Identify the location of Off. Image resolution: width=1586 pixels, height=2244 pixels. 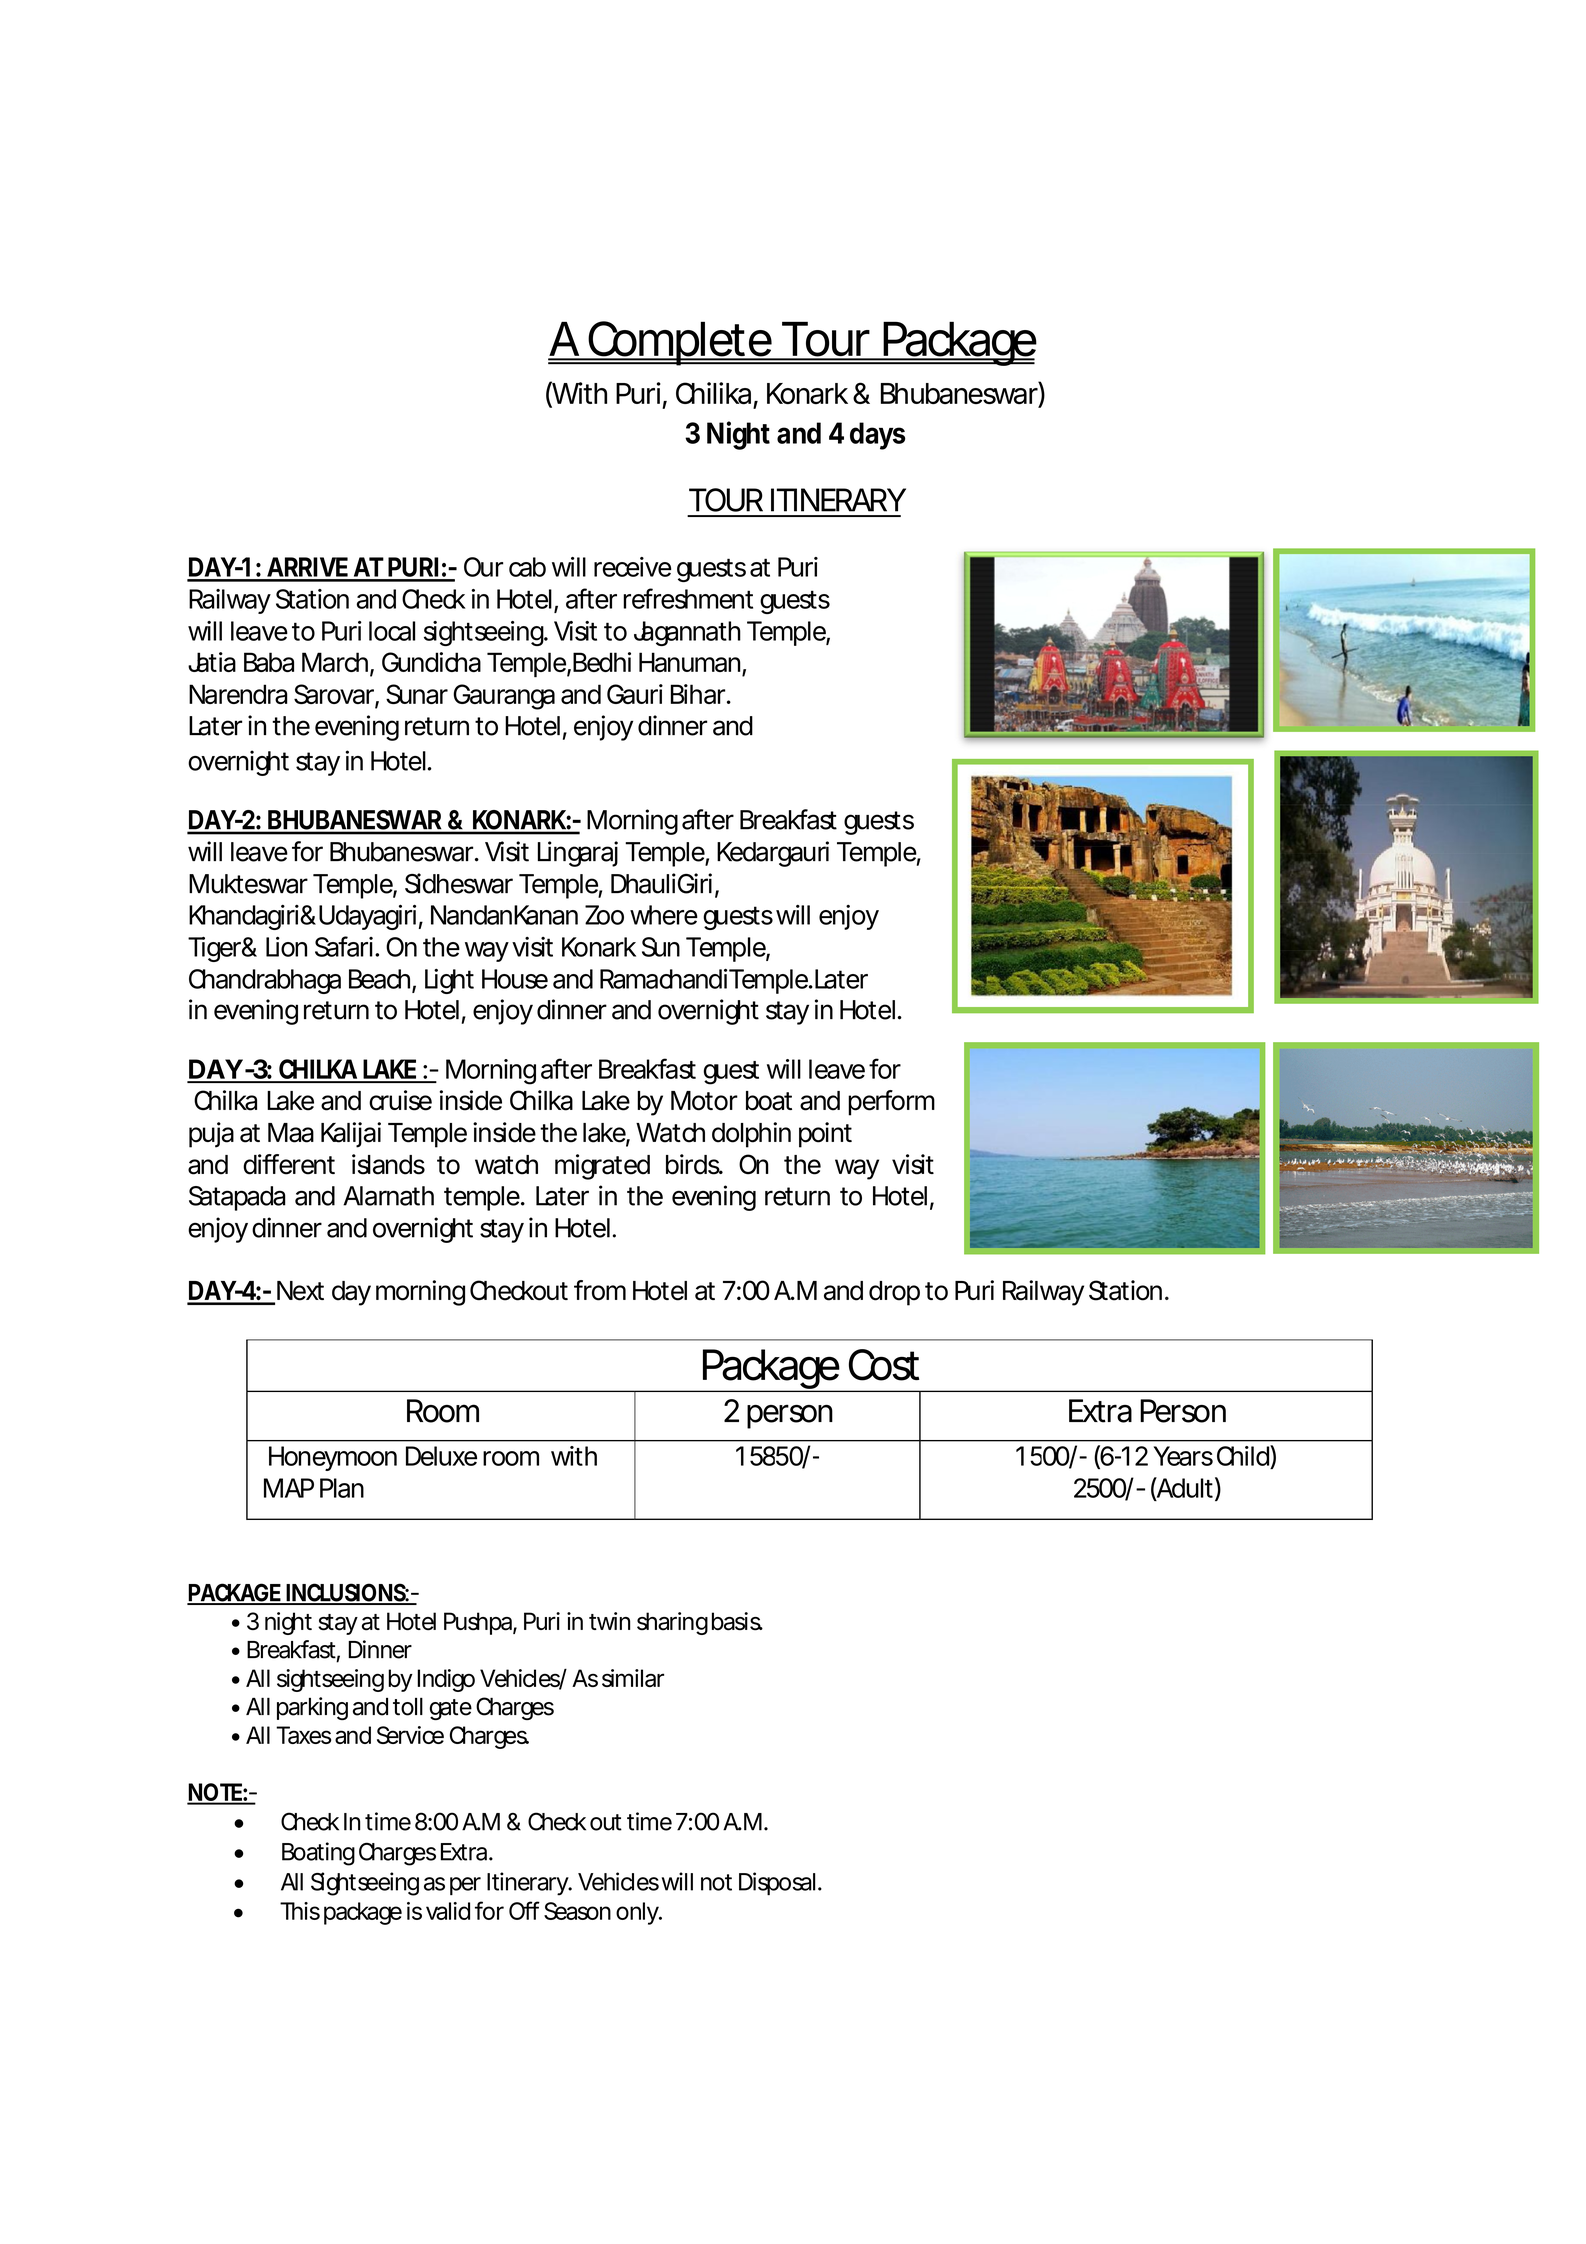
(524, 1910).
